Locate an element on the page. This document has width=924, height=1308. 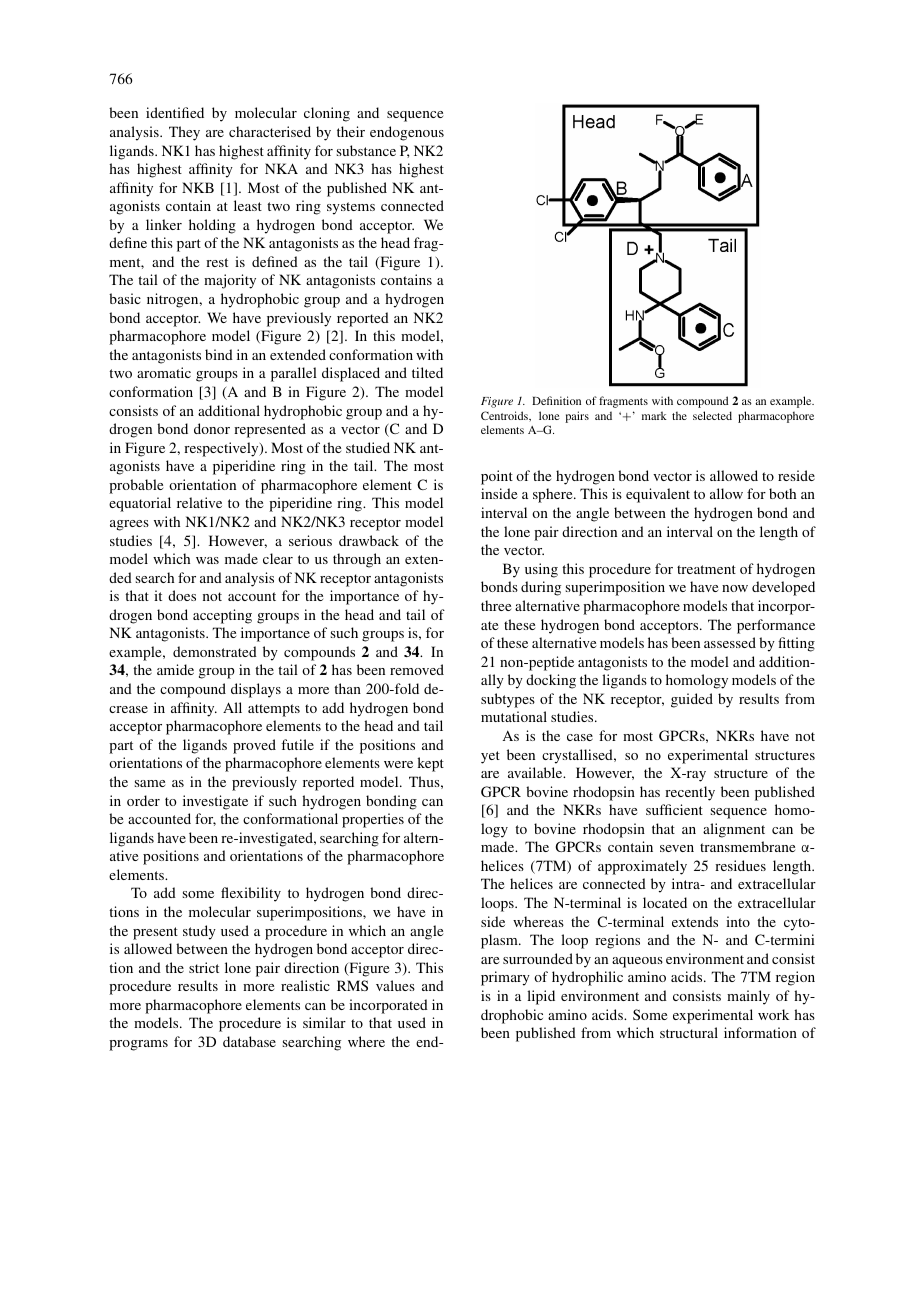
three is located at coordinates (496, 605).
